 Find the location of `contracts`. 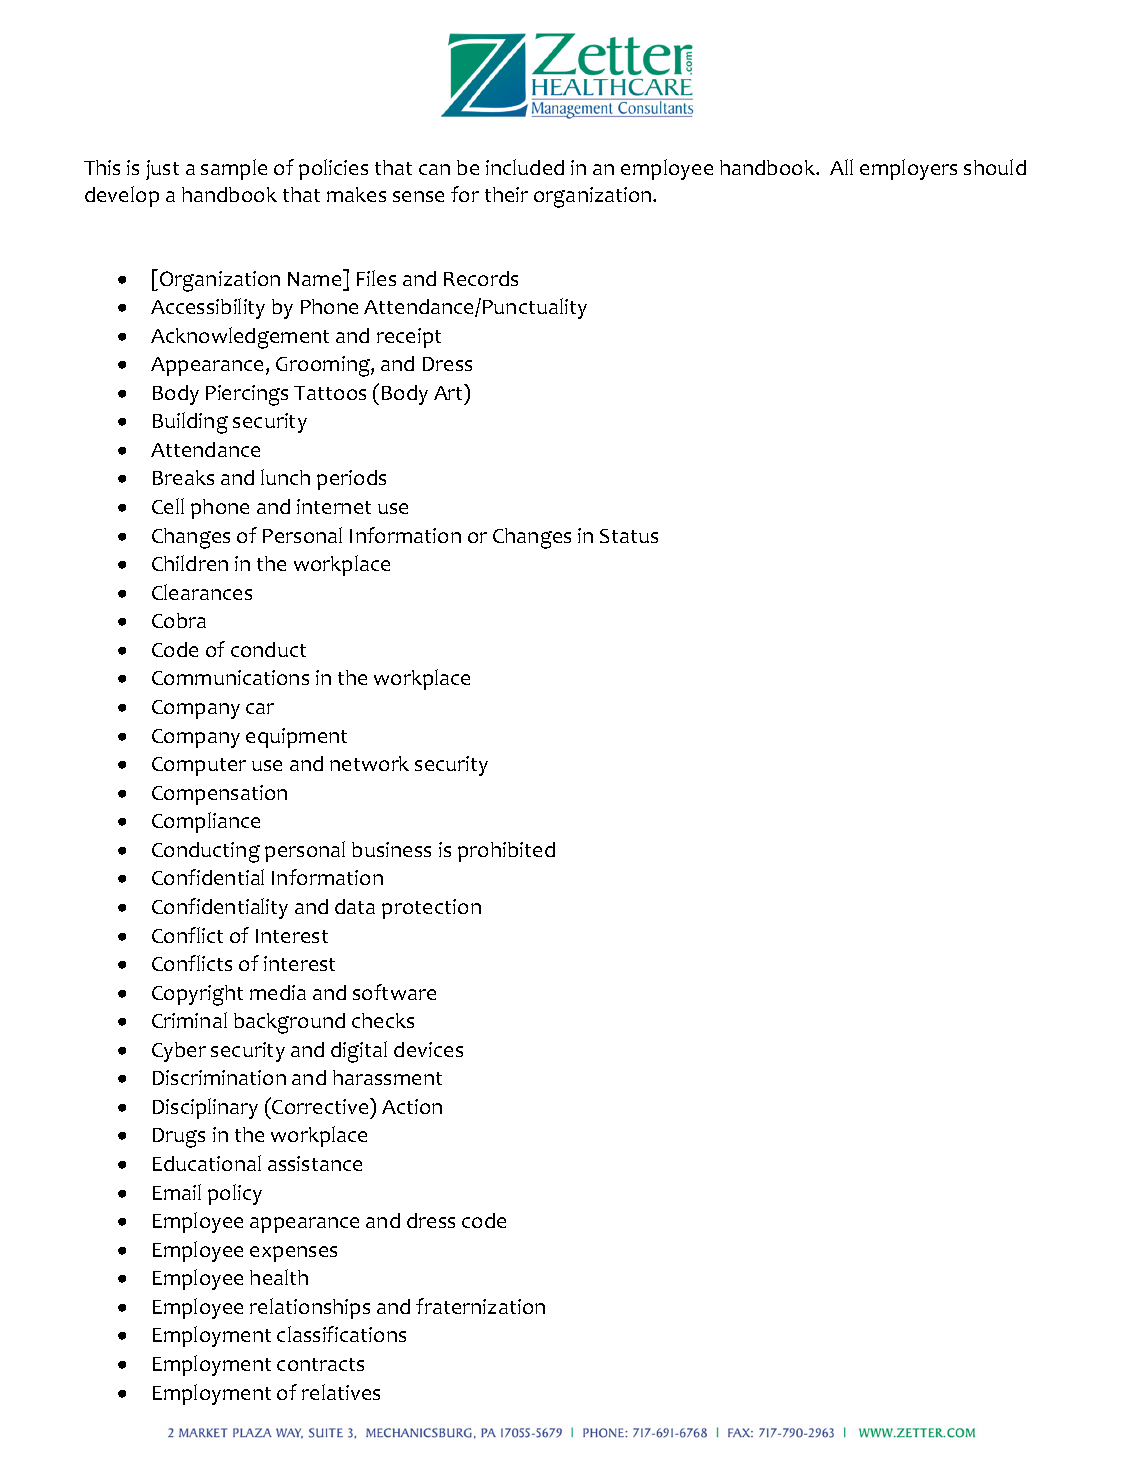

contracts is located at coordinates (320, 1364).
